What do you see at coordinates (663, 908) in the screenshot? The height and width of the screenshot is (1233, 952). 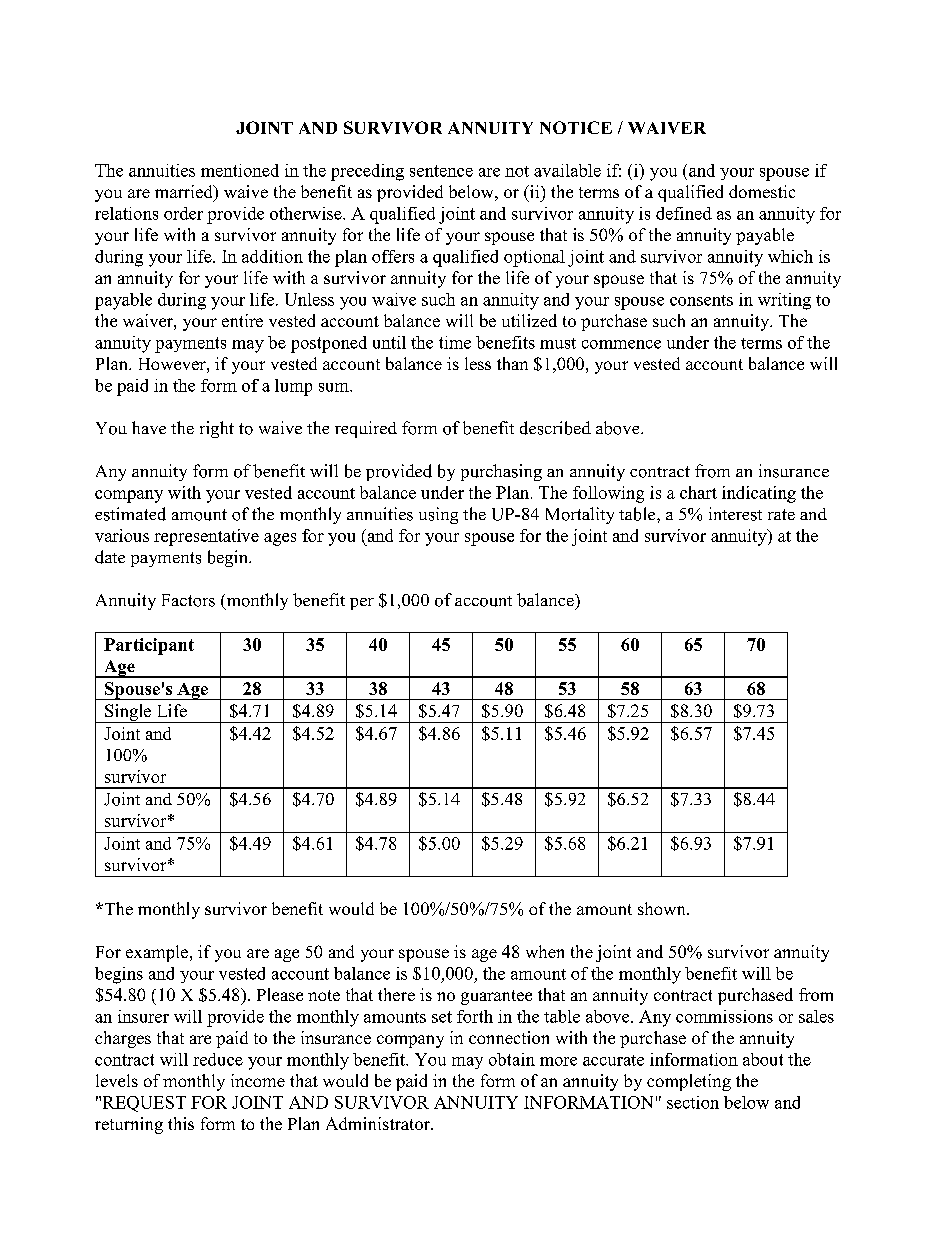 I see `shown` at bounding box center [663, 908].
